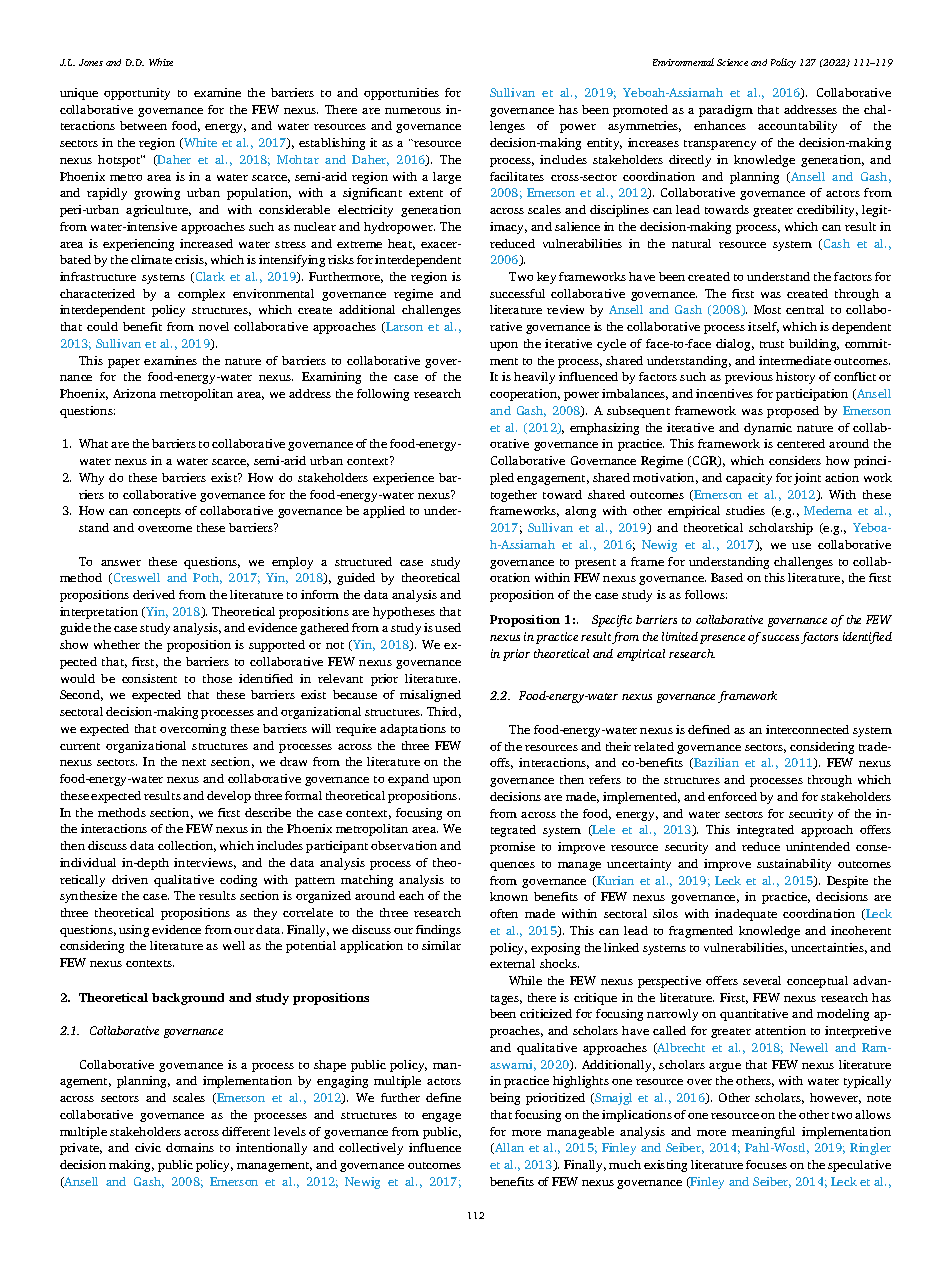  I want to click on accountability, so click(797, 127).
